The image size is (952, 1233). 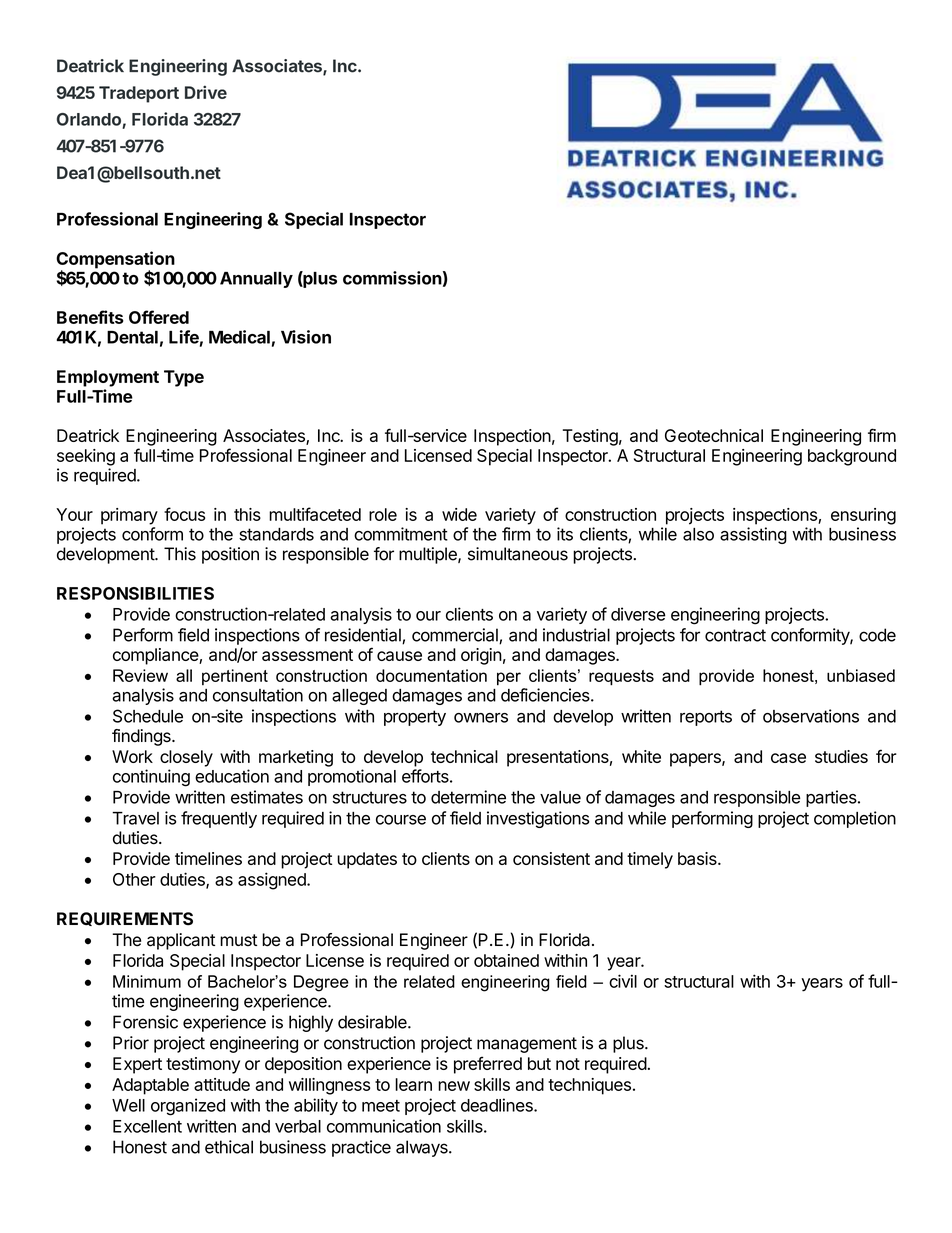 What do you see at coordinates (852, 457) in the screenshot?
I see `background` at bounding box center [852, 457].
